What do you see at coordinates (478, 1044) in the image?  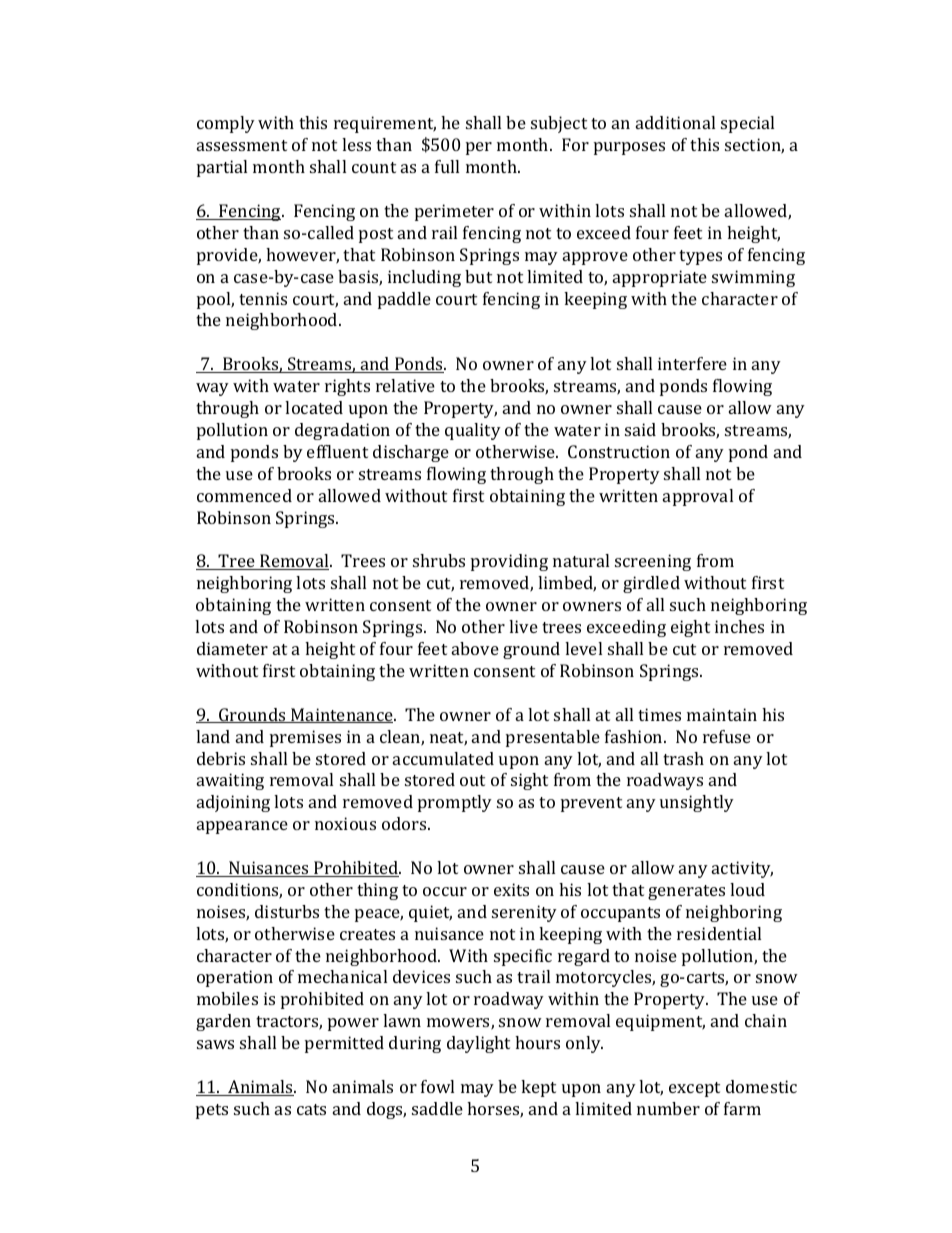 I see `daylight` at bounding box center [478, 1044].
